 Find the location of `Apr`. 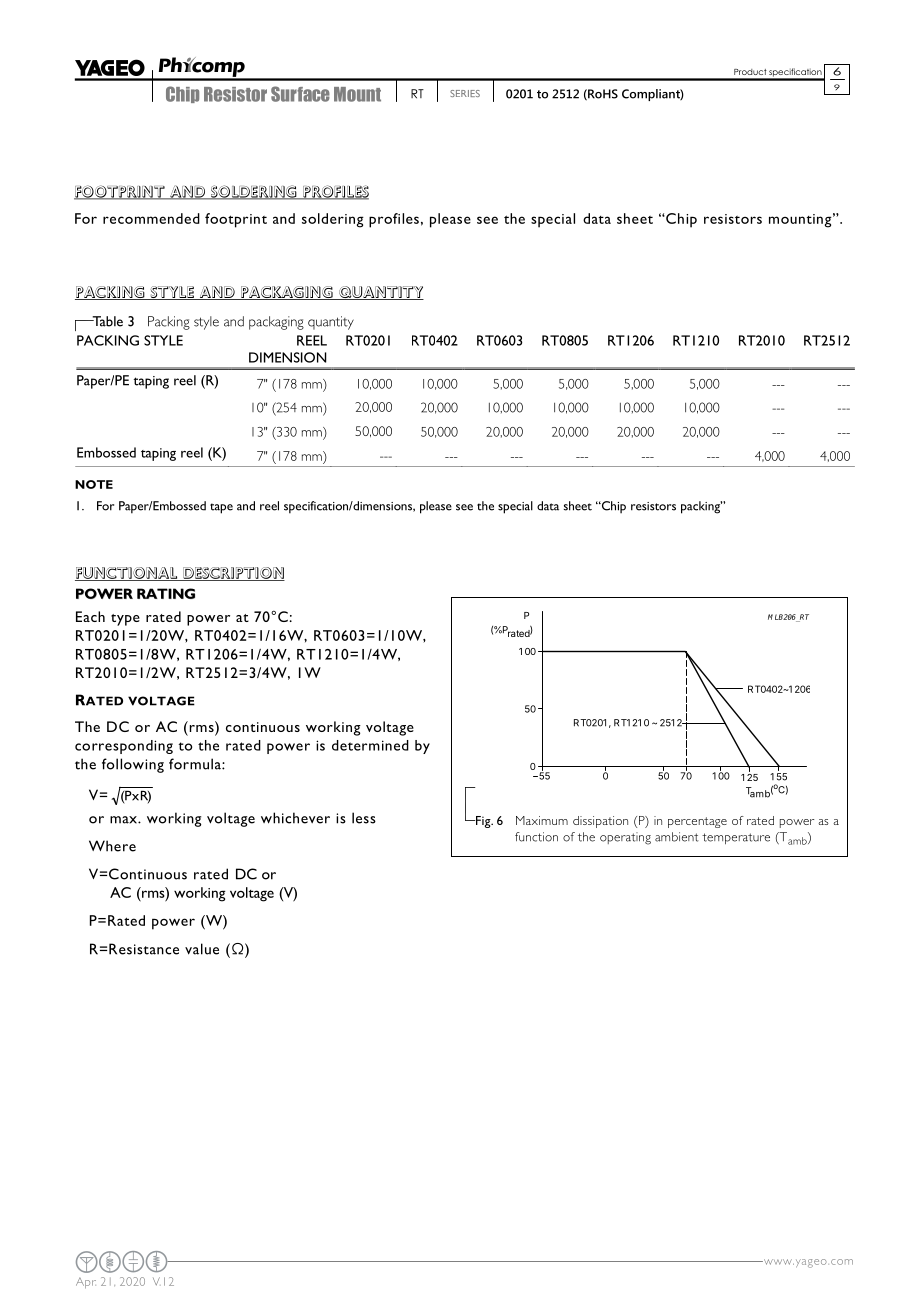

Apr is located at coordinates (86, 1283).
